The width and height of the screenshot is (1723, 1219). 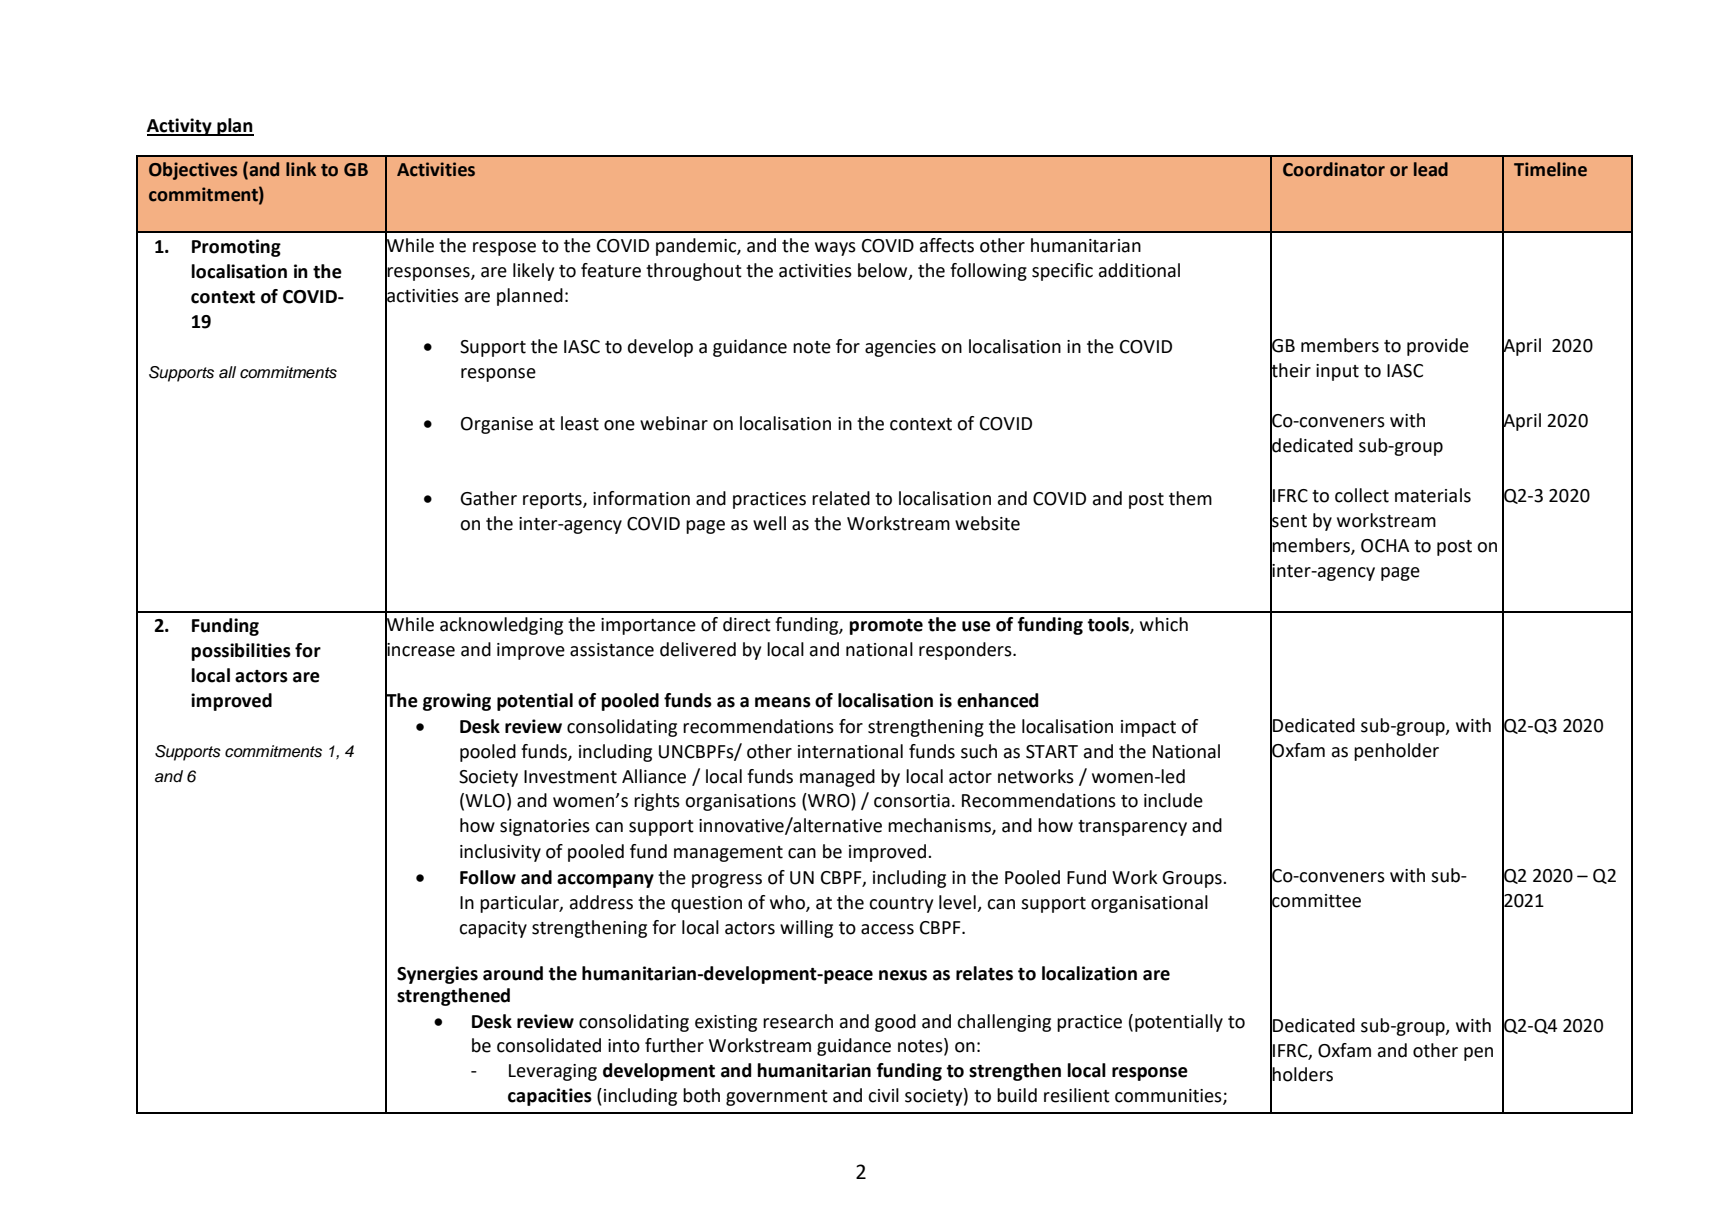 I want to click on agencies, so click(x=900, y=348).
